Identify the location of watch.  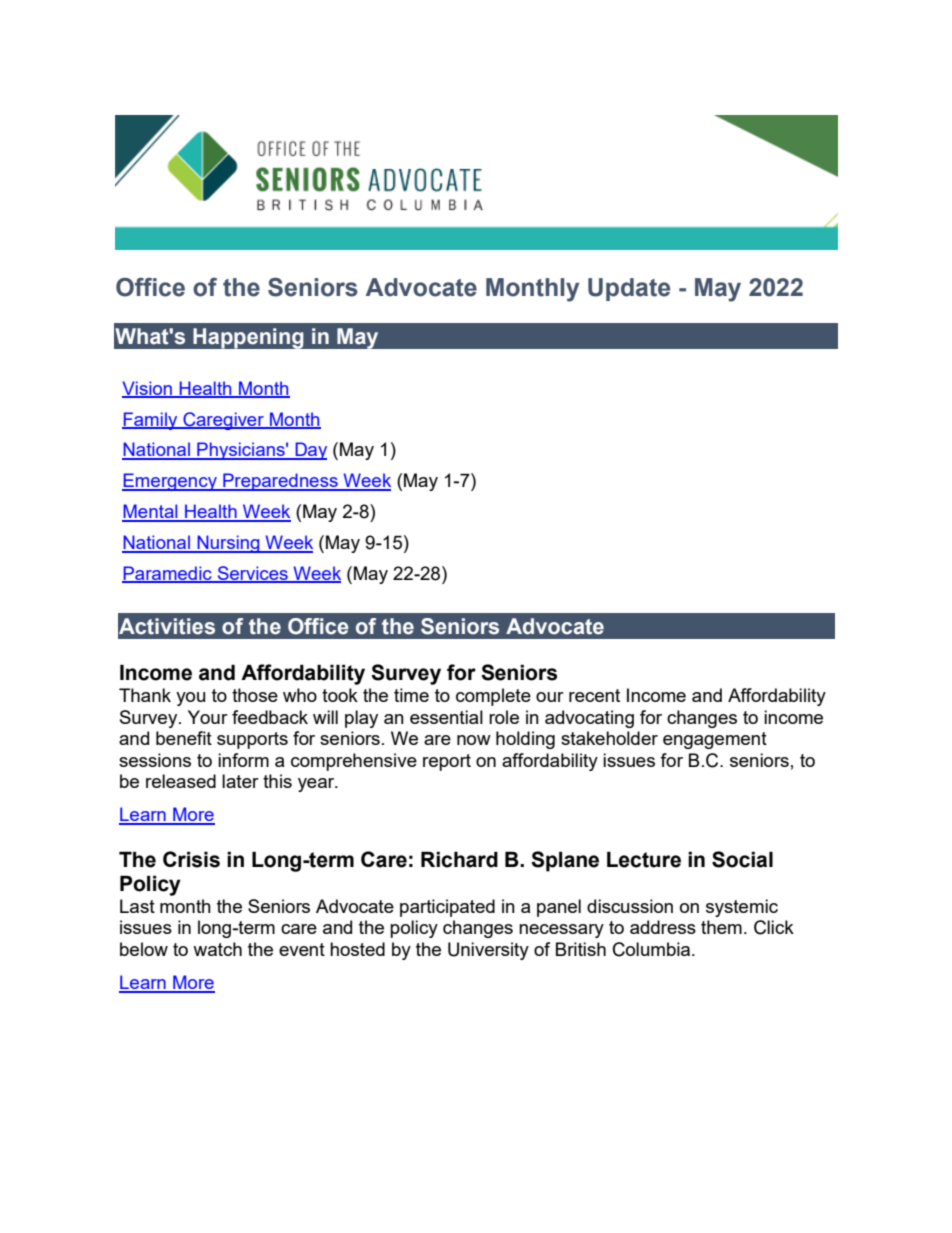
(217, 949).
